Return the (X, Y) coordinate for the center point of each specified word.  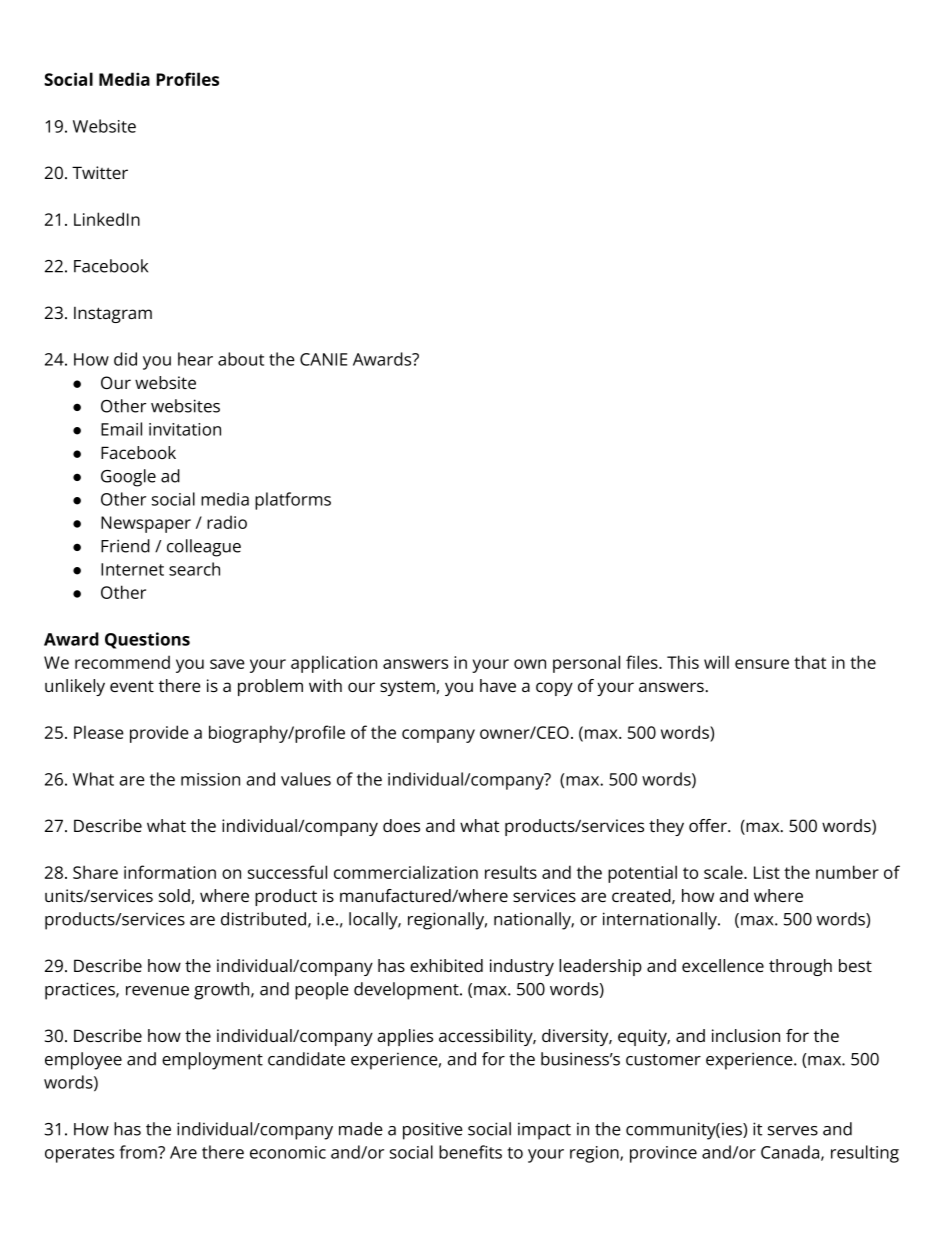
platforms (293, 501)
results (511, 872)
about (241, 359)
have (498, 685)
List (767, 872)
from (139, 1152)
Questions (147, 640)
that (810, 662)
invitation (185, 429)
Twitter (100, 172)
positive (433, 1131)
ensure (762, 664)
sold (174, 895)
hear (195, 359)
